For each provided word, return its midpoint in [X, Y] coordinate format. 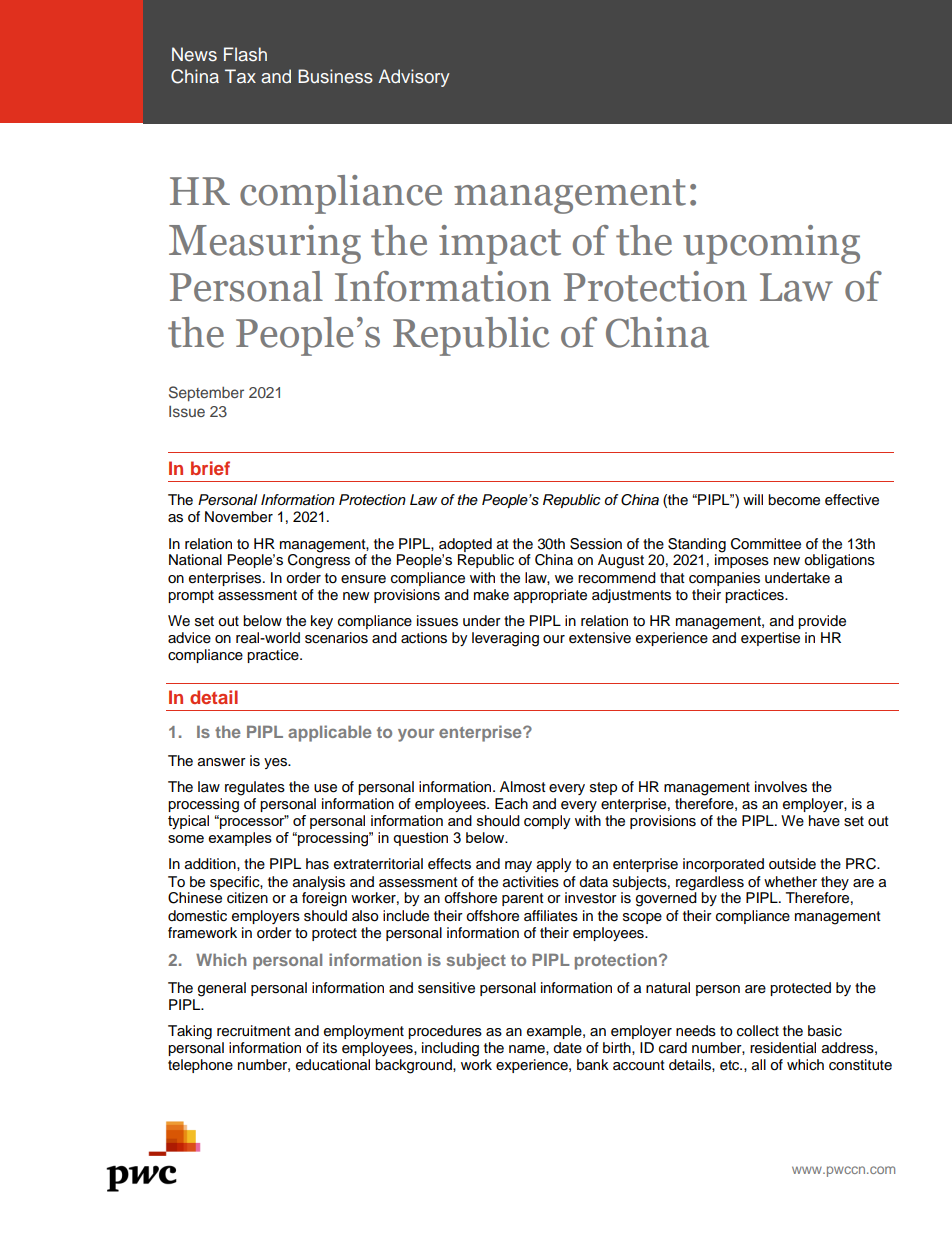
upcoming [771, 244]
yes [276, 763]
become [794, 500]
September [206, 393]
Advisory [414, 78]
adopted [465, 545]
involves [781, 787]
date [567, 1048]
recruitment [254, 1031]
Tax [240, 76]
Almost [523, 787]
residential [783, 1048]
